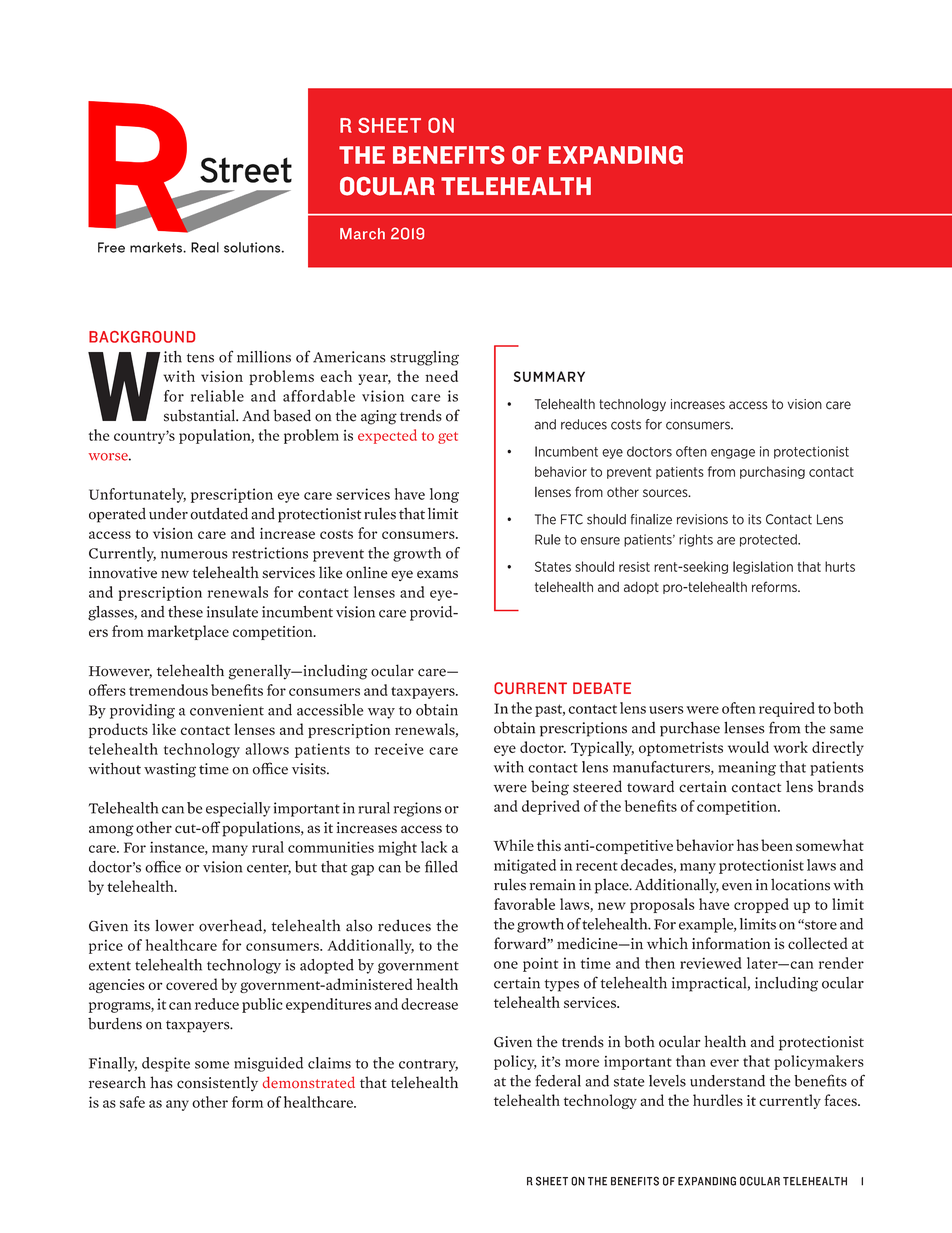  I want to click on favorable, so click(524, 904).
